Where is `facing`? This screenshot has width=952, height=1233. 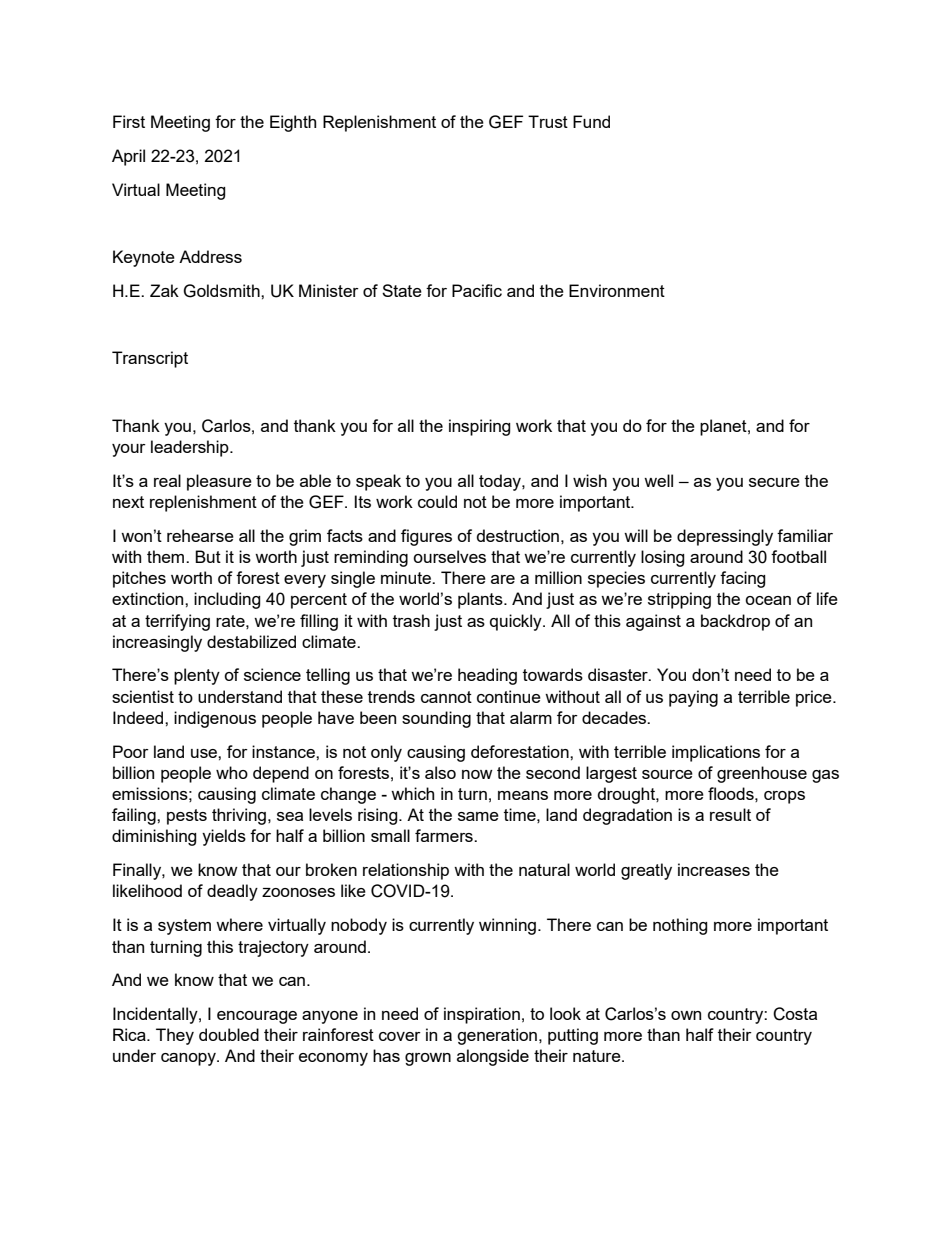 facing is located at coordinates (743, 579).
